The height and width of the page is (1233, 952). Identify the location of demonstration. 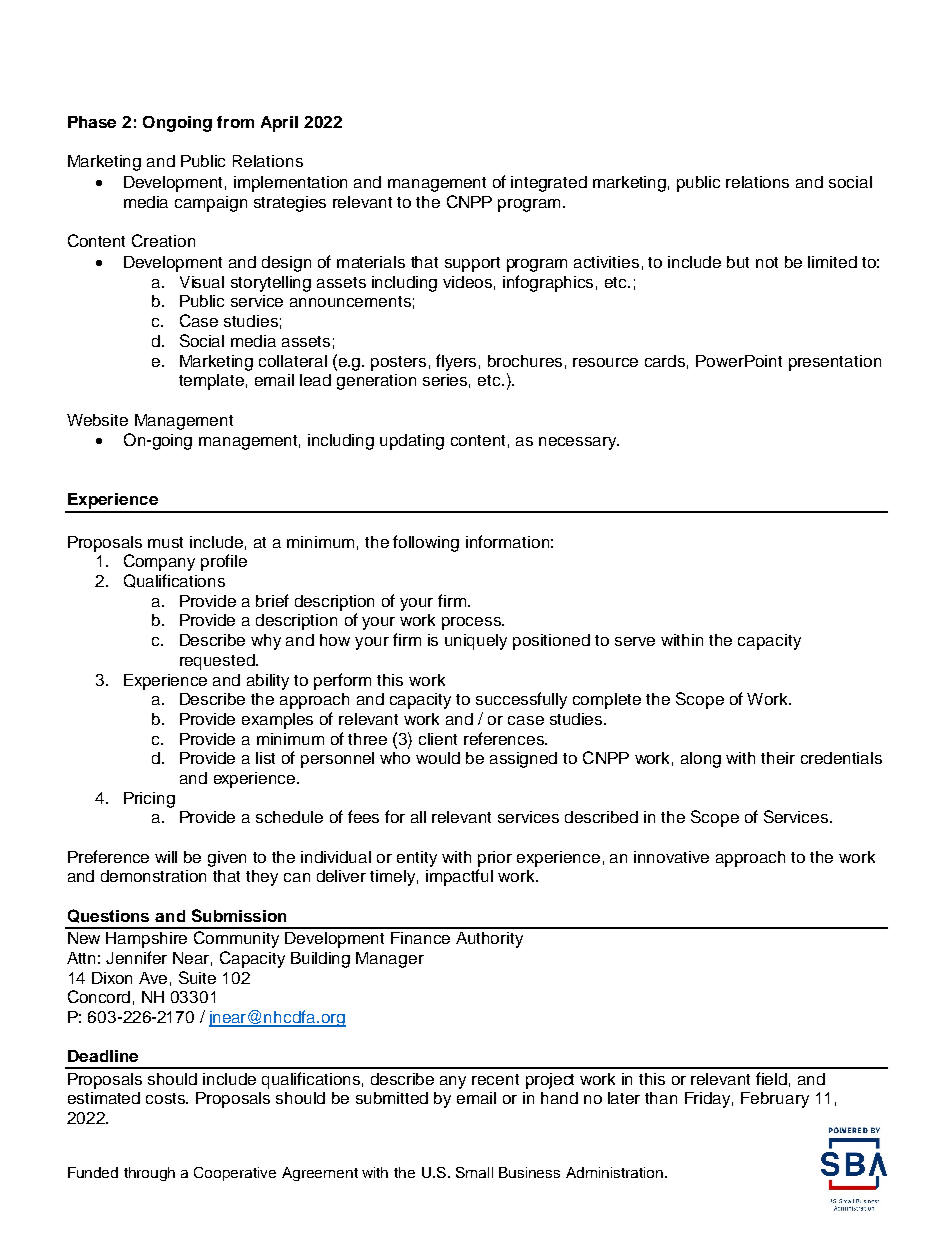
(153, 876).
